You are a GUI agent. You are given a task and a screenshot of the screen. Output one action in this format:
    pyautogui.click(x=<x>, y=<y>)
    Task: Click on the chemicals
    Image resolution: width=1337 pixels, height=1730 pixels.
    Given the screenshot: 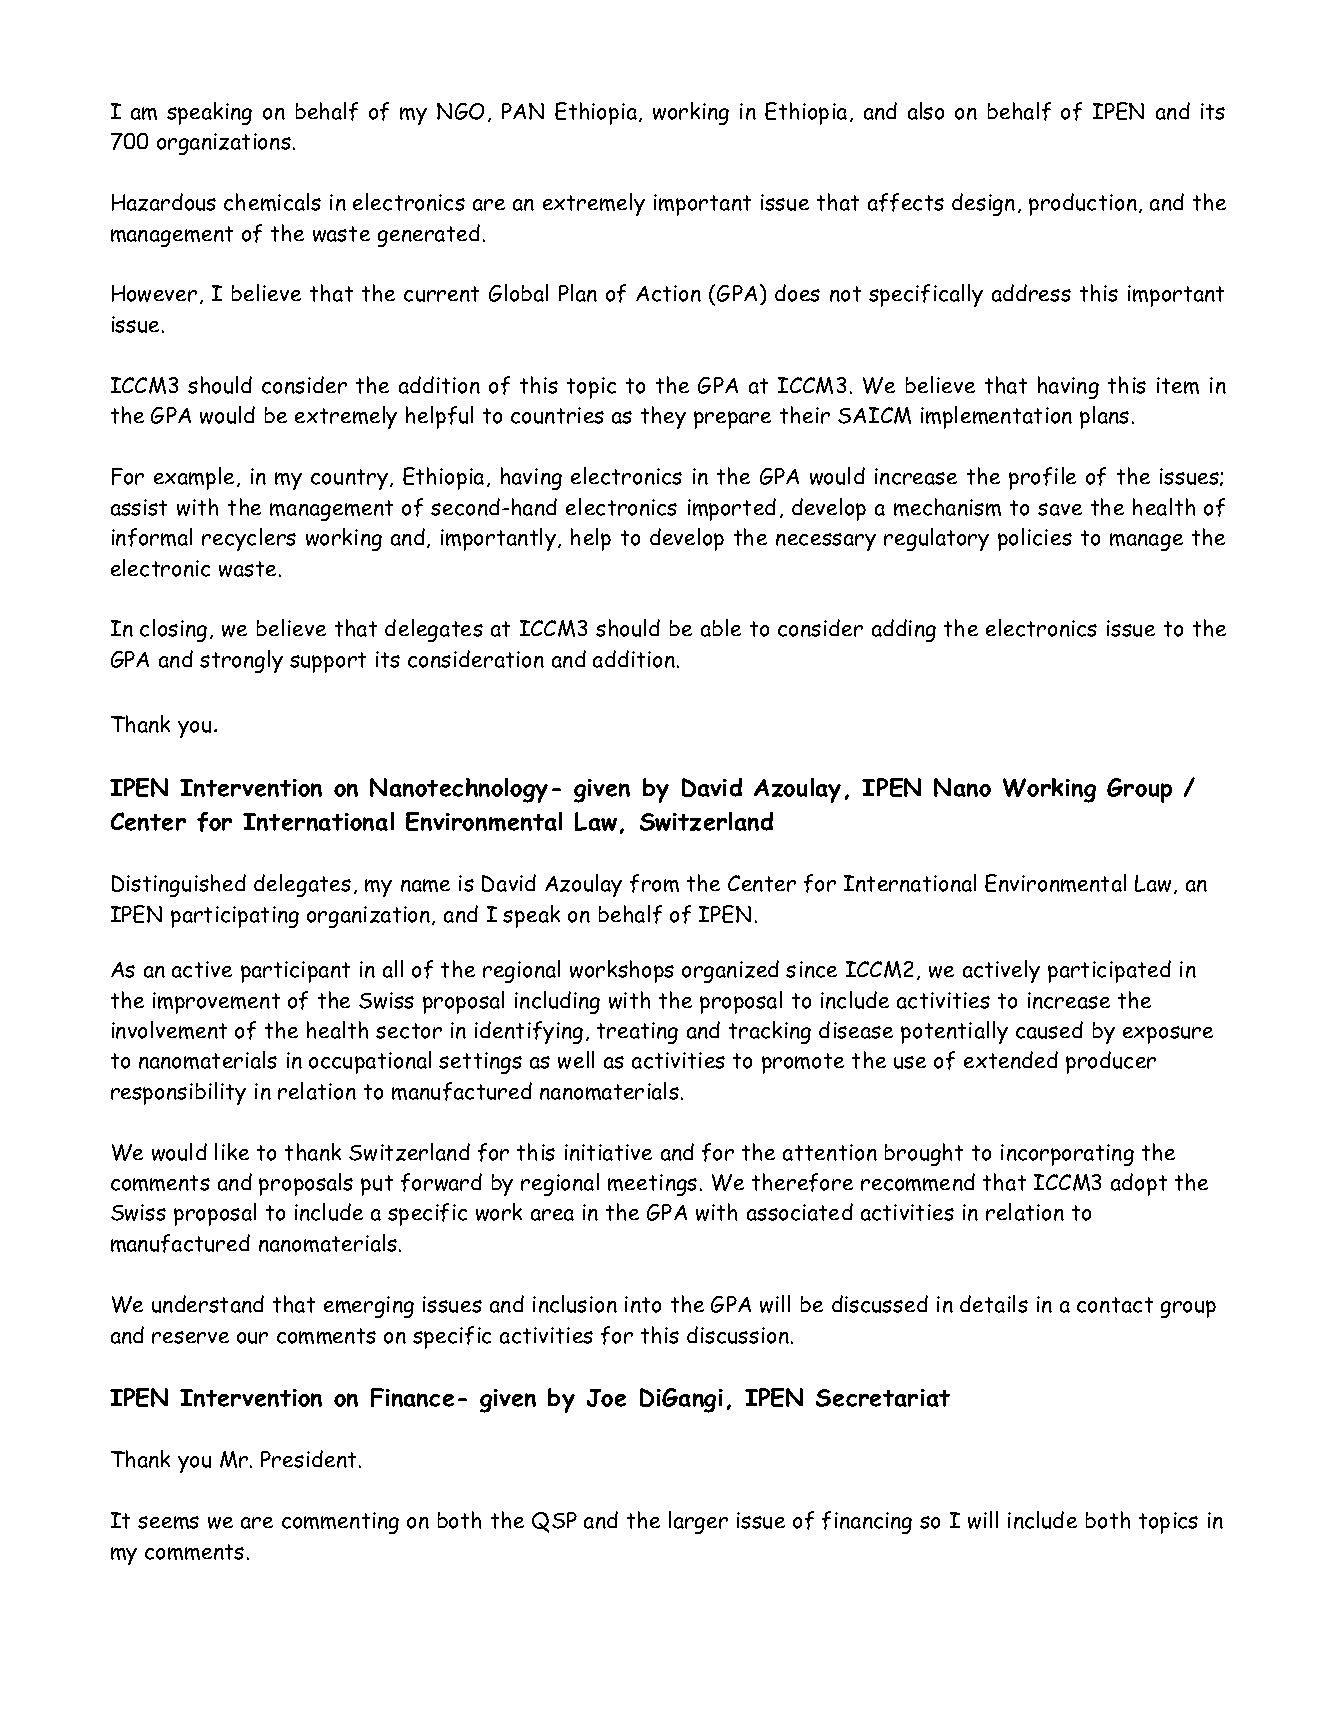 What is the action you would take?
    pyautogui.click(x=272, y=202)
